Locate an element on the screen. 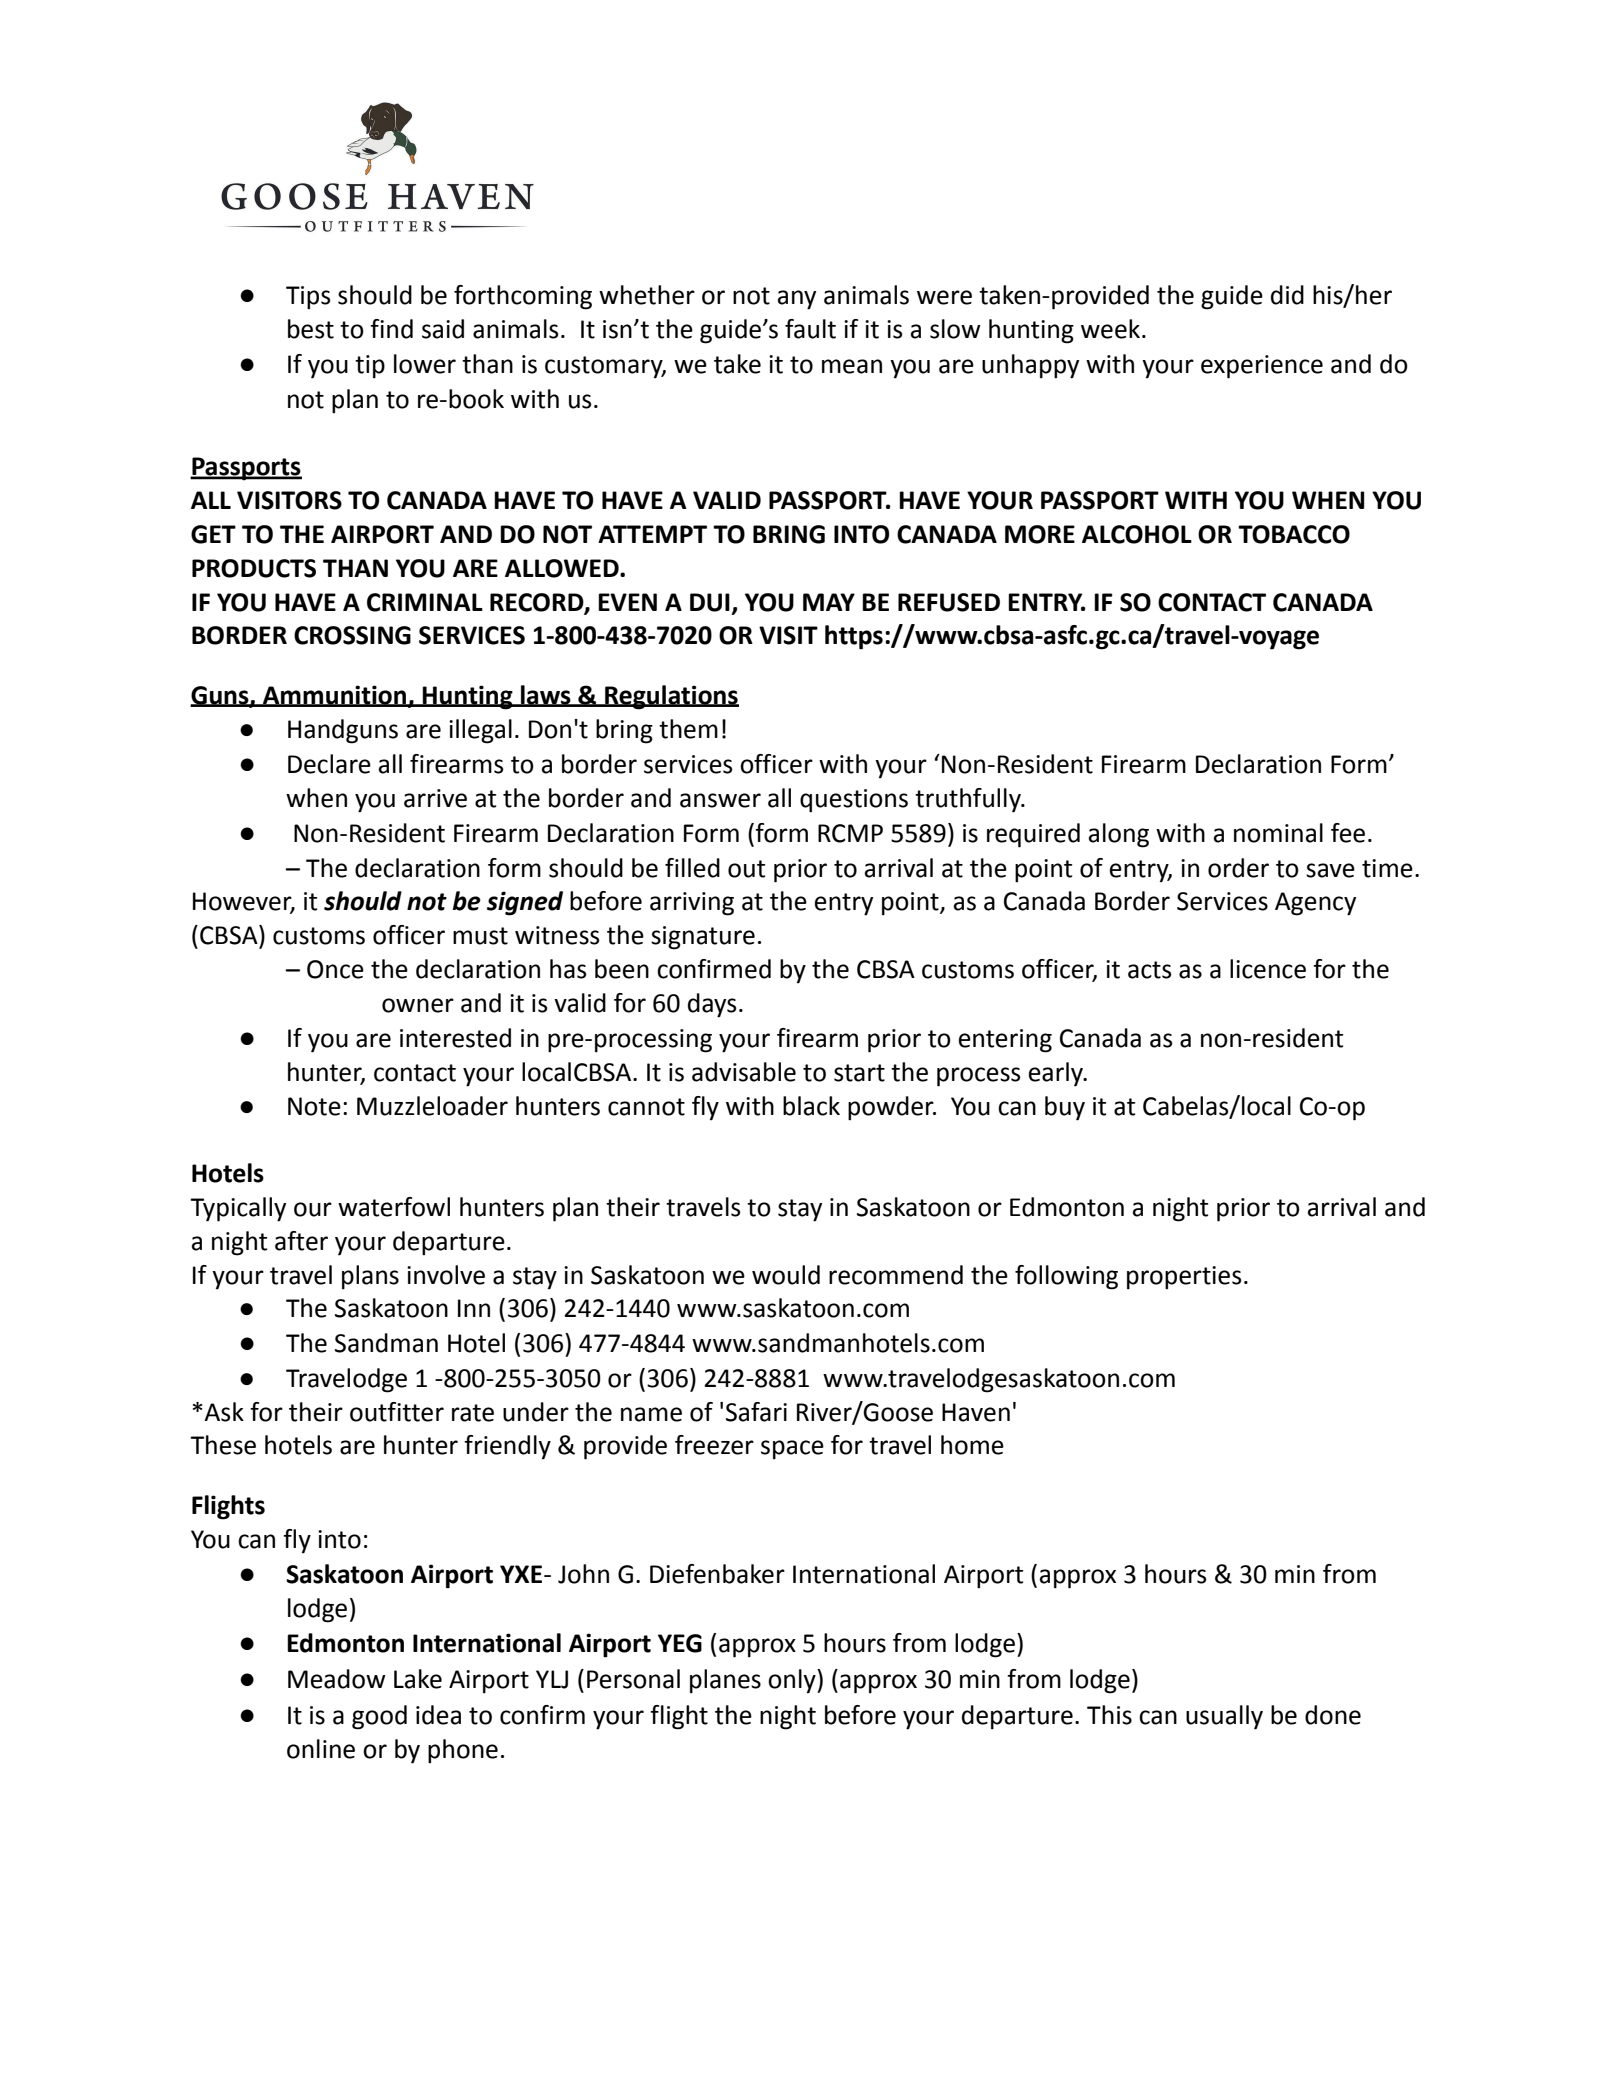  experience is located at coordinates (1262, 367).
